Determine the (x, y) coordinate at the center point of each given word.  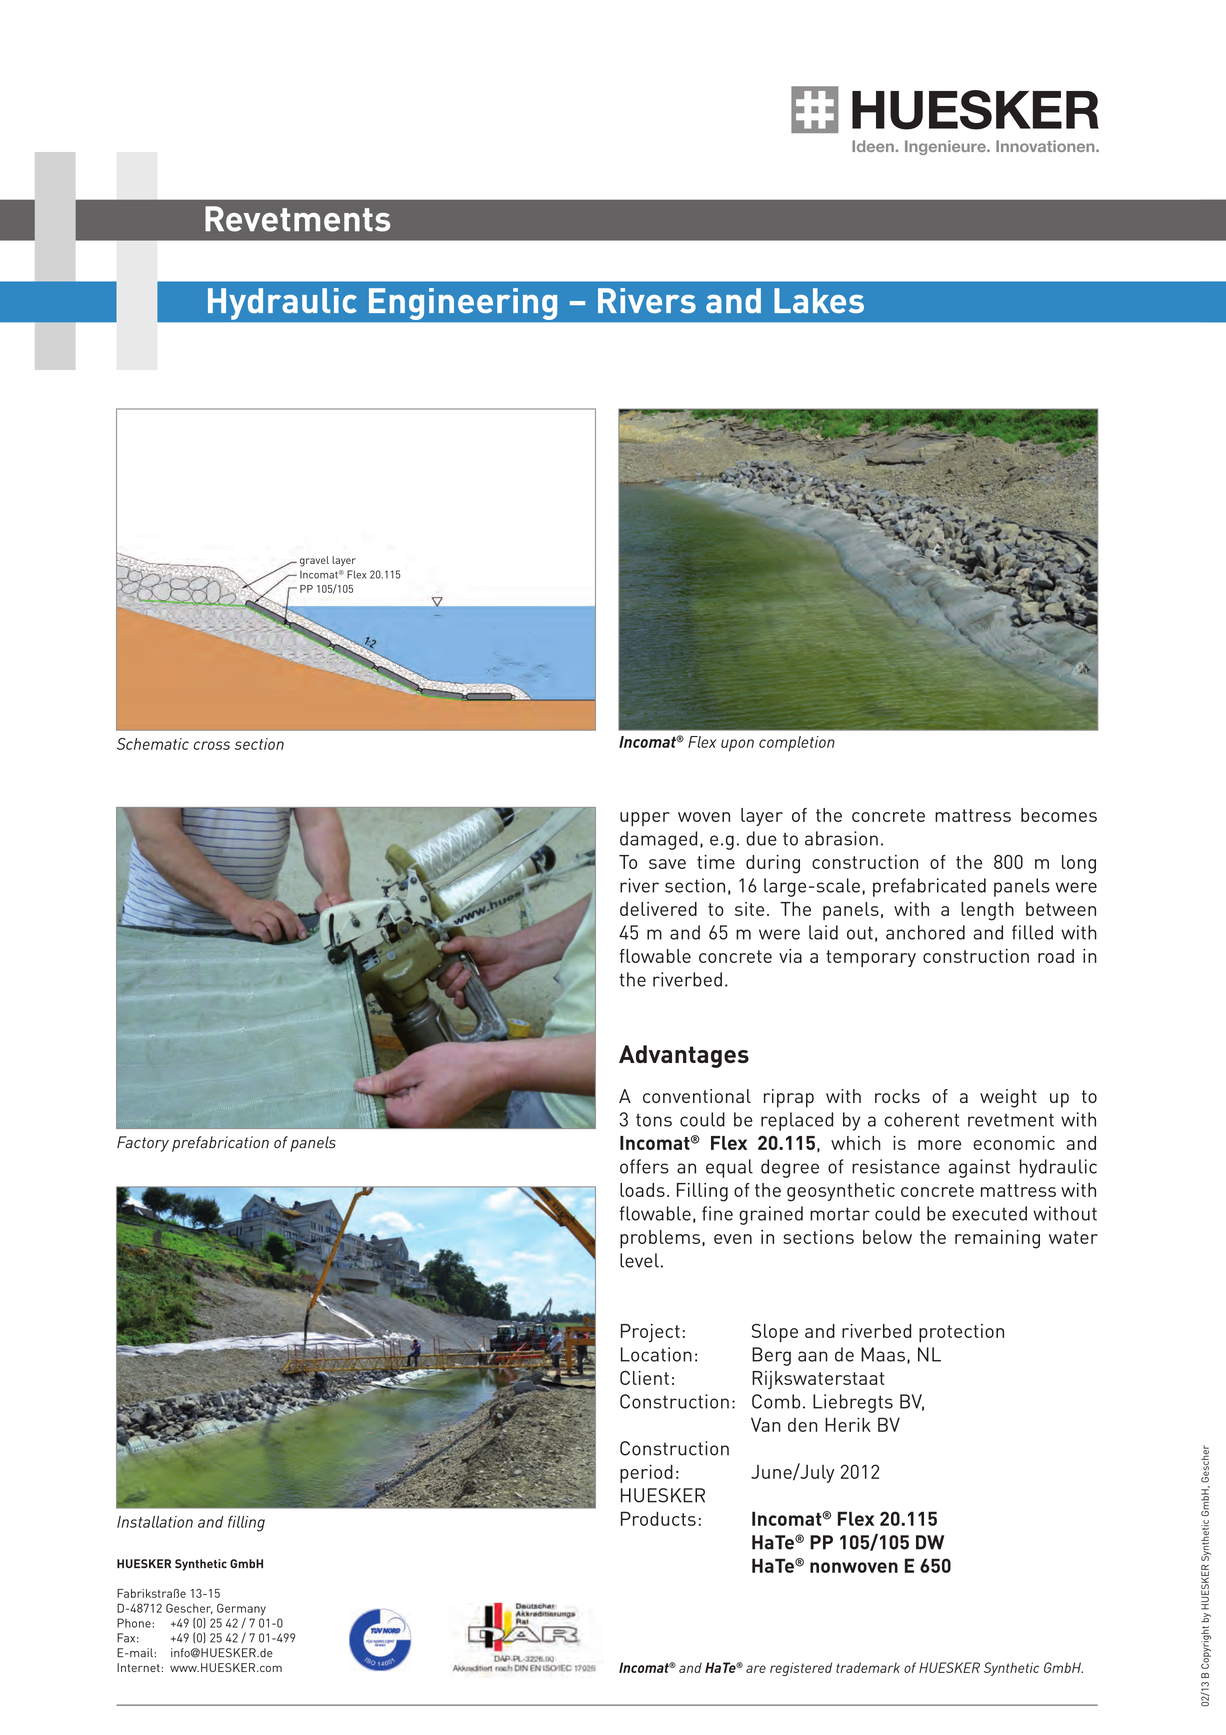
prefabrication (220, 1144)
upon (737, 745)
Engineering (463, 305)
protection (961, 1333)
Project (650, 1333)
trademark (868, 1667)
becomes (1059, 815)
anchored (925, 932)
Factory (143, 1144)
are (756, 1669)
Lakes (819, 300)
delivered (658, 909)
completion (797, 744)
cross (212, 745)
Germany (241, 1609)
